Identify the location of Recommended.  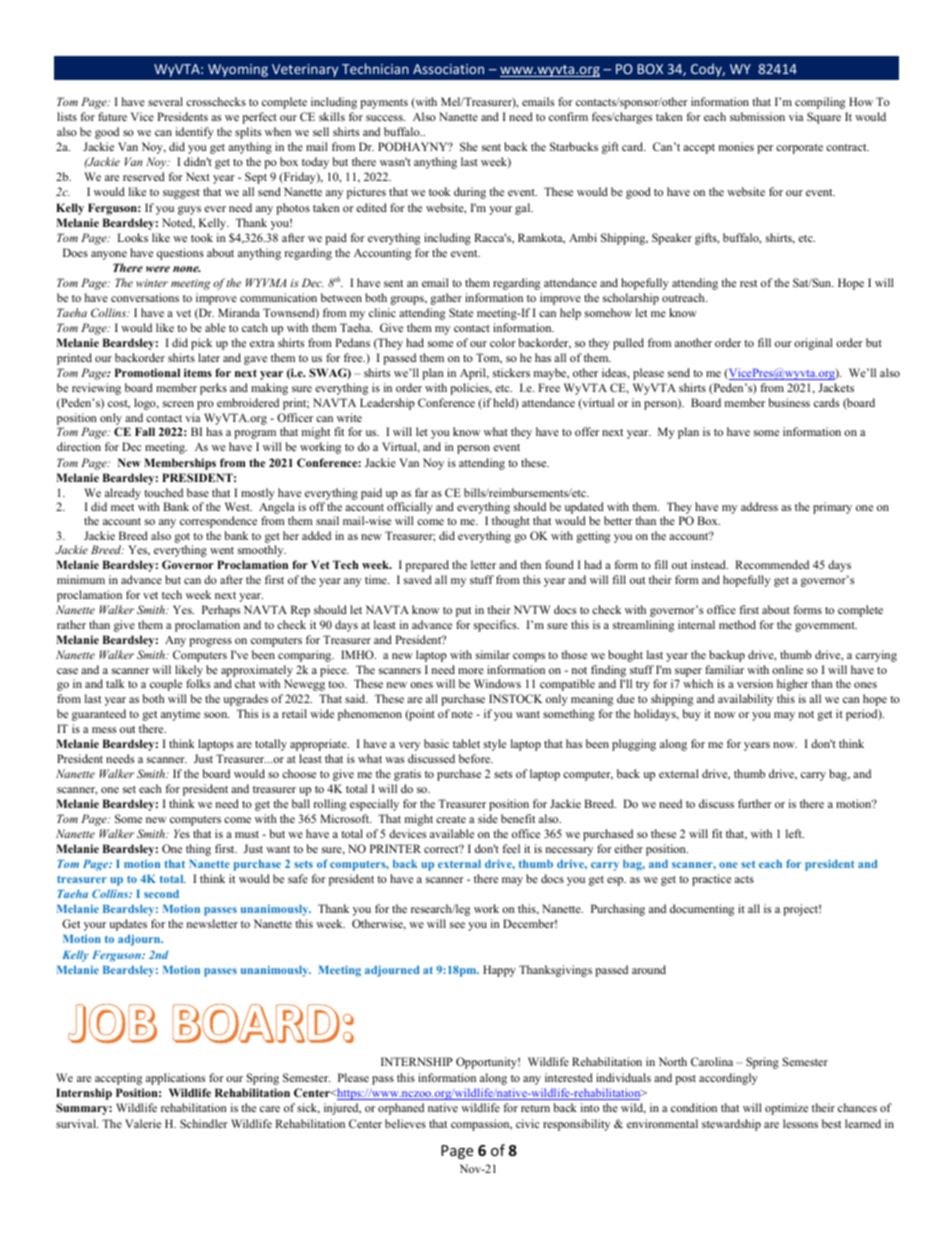
(772, 564).
